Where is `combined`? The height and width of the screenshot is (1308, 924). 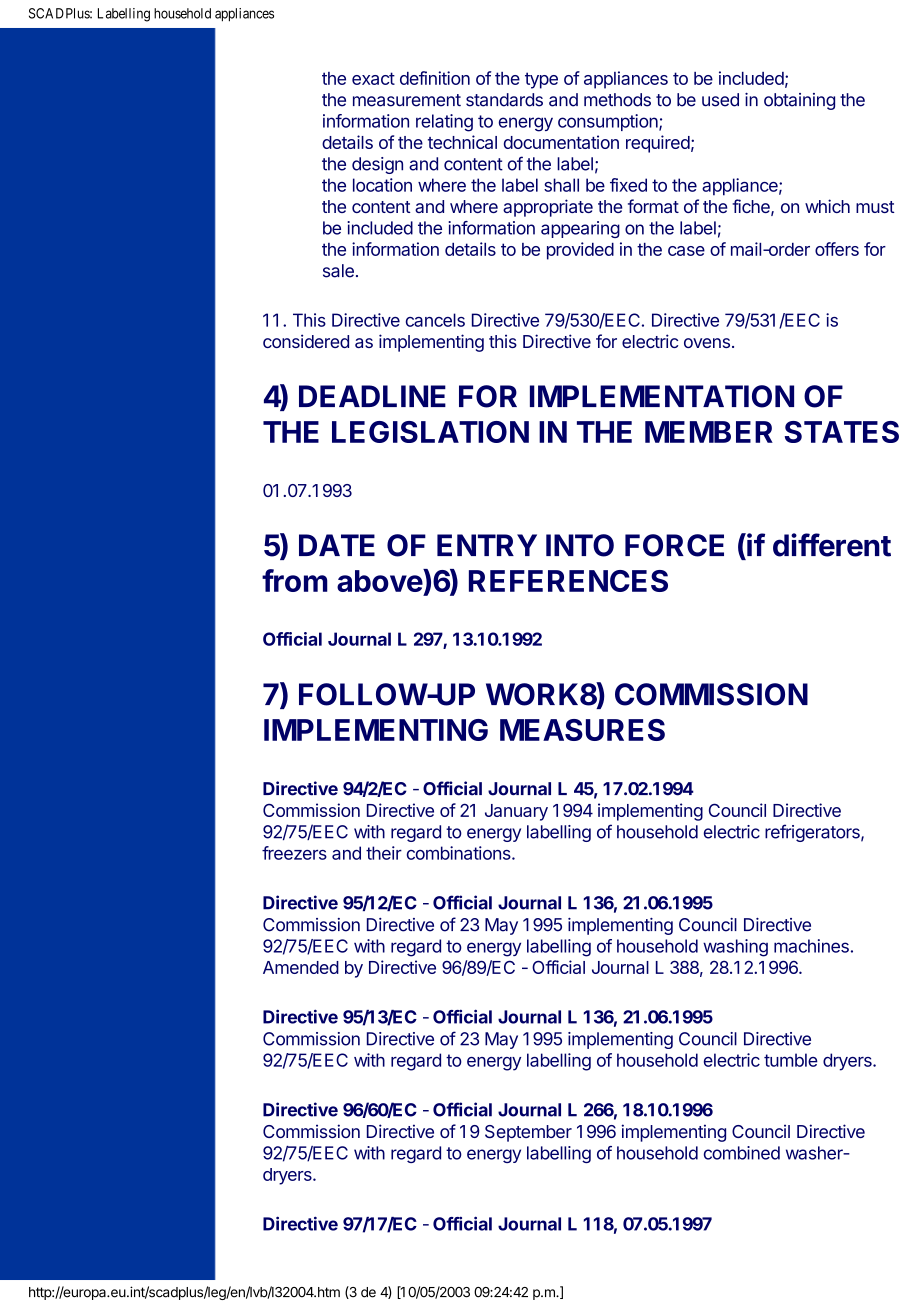 combined is located at coordinates (742, 1153).
